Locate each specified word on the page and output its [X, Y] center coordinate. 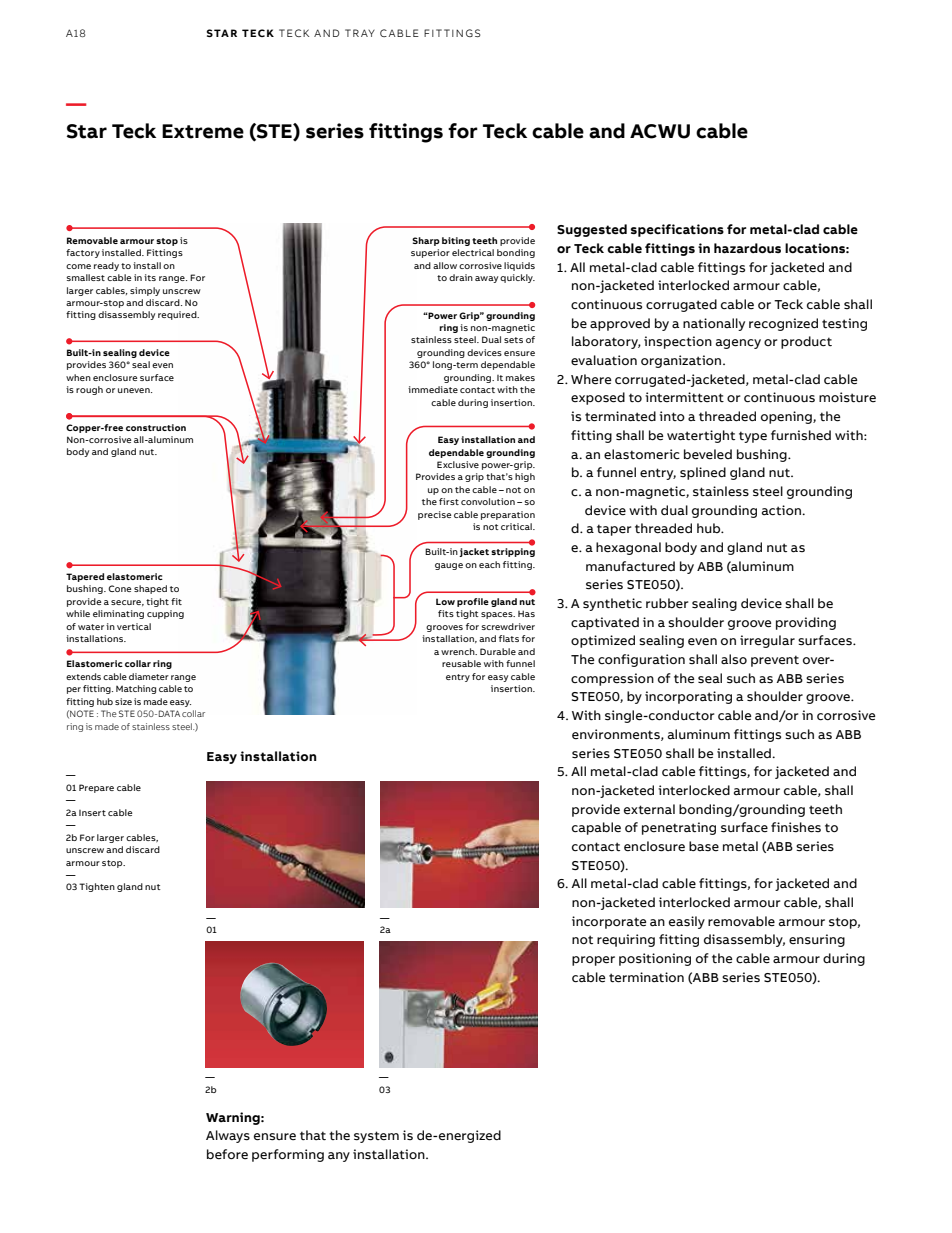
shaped [150, 589]
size [123, 701]
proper [593, 961]
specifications [677, 230]
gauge [449, 566]
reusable [461, 663]
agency [738, 344]
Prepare [96, 788]
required [178, 315]
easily [687, 922]
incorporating [688, 697]
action [782, 510]
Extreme [203, 131]
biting [456, 241]
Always [228, 1136]
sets [513, 340]
